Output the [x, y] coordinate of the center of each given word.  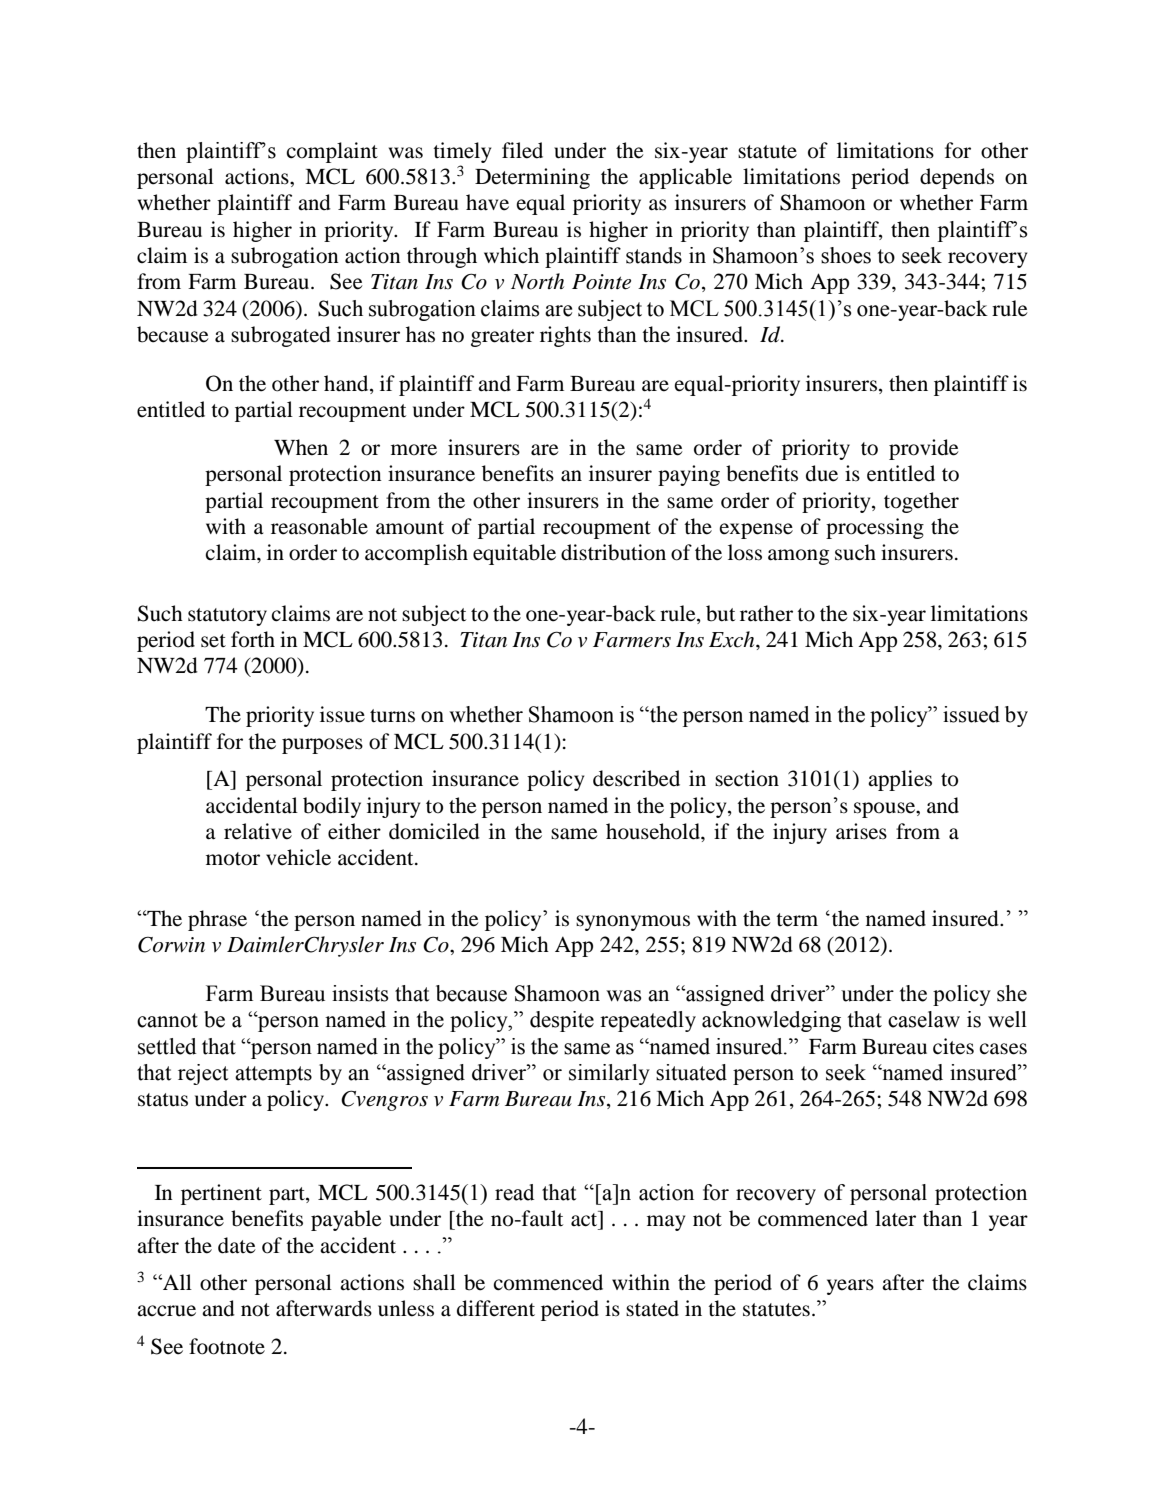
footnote [227, 1346]
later [895, 1218]
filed [522, 150]
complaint [332, 152]
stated [652, 1308]
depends [957, 178]
